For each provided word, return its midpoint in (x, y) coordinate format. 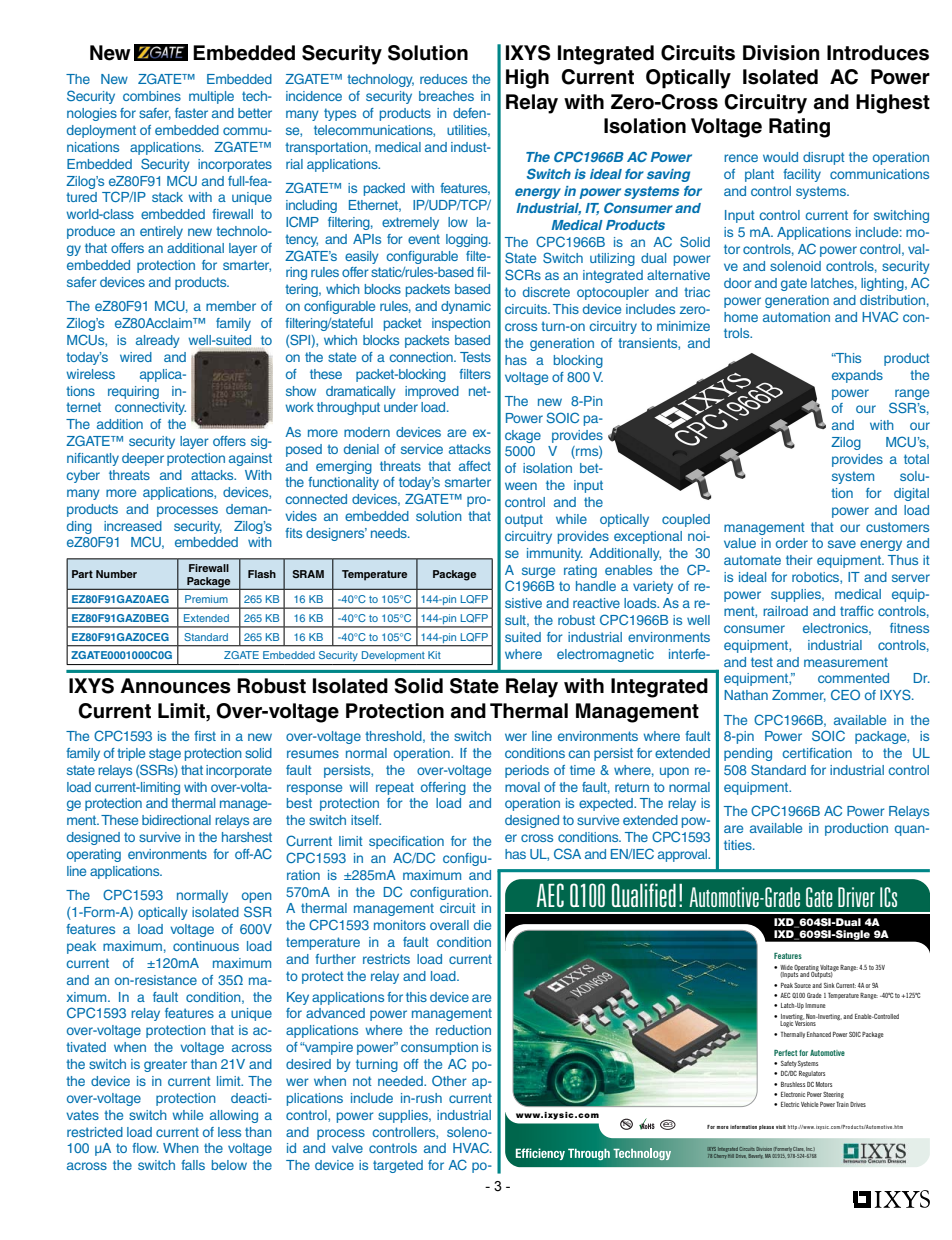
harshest (247, 837)
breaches (446, 96)
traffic (857, 611)
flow (145, 1148)
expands (857, 376)
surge (538, 572)
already (158, 341)
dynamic (466, 307)
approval (684, 855)
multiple (211, 97)
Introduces (878, 53)
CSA (567, 853)
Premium (206, 599)
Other (449, 1080)
